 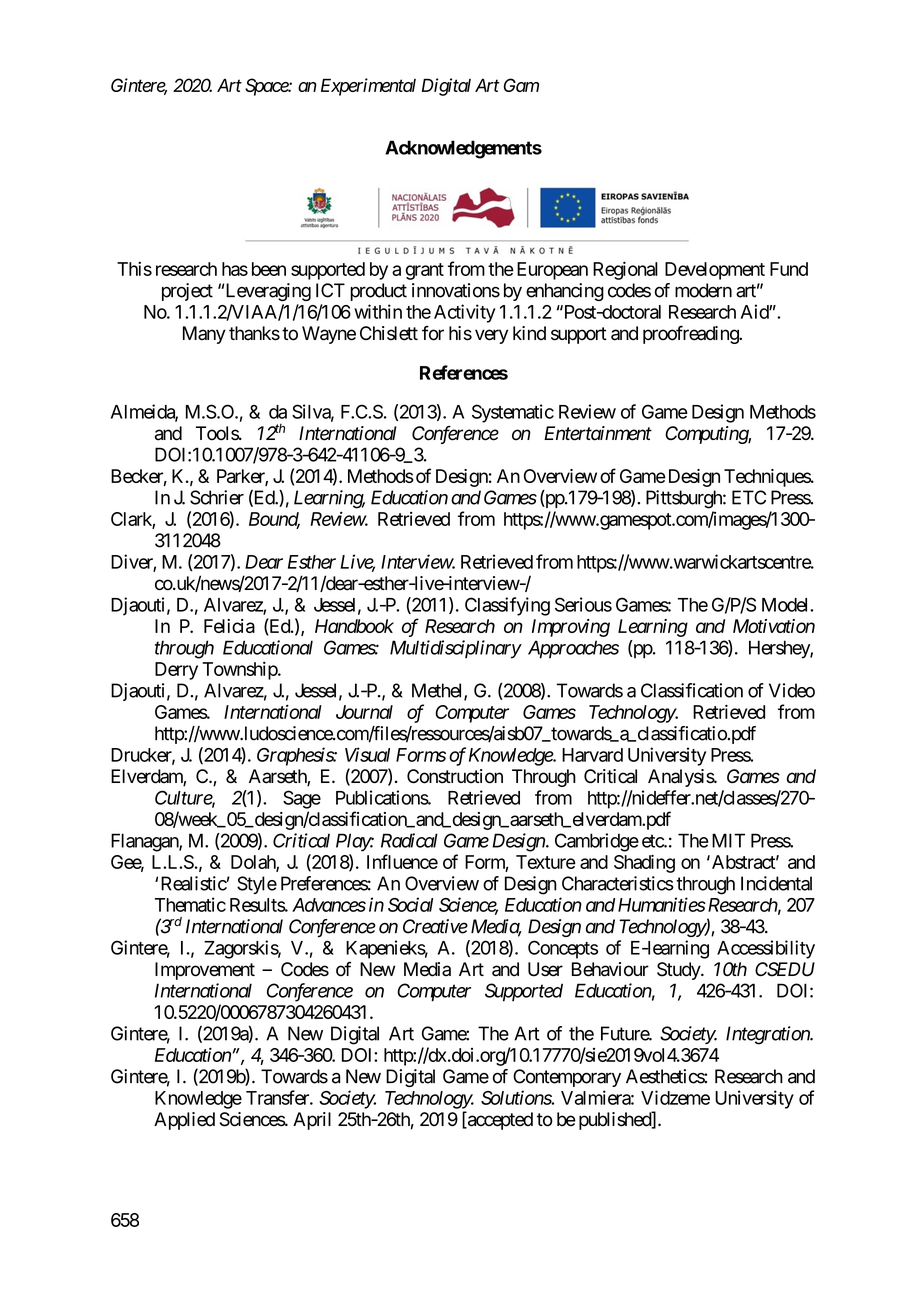 What do you see at coordinates (774, 626) in the screenshot?
I see `Motivation` at bounding box center [774, 626].
